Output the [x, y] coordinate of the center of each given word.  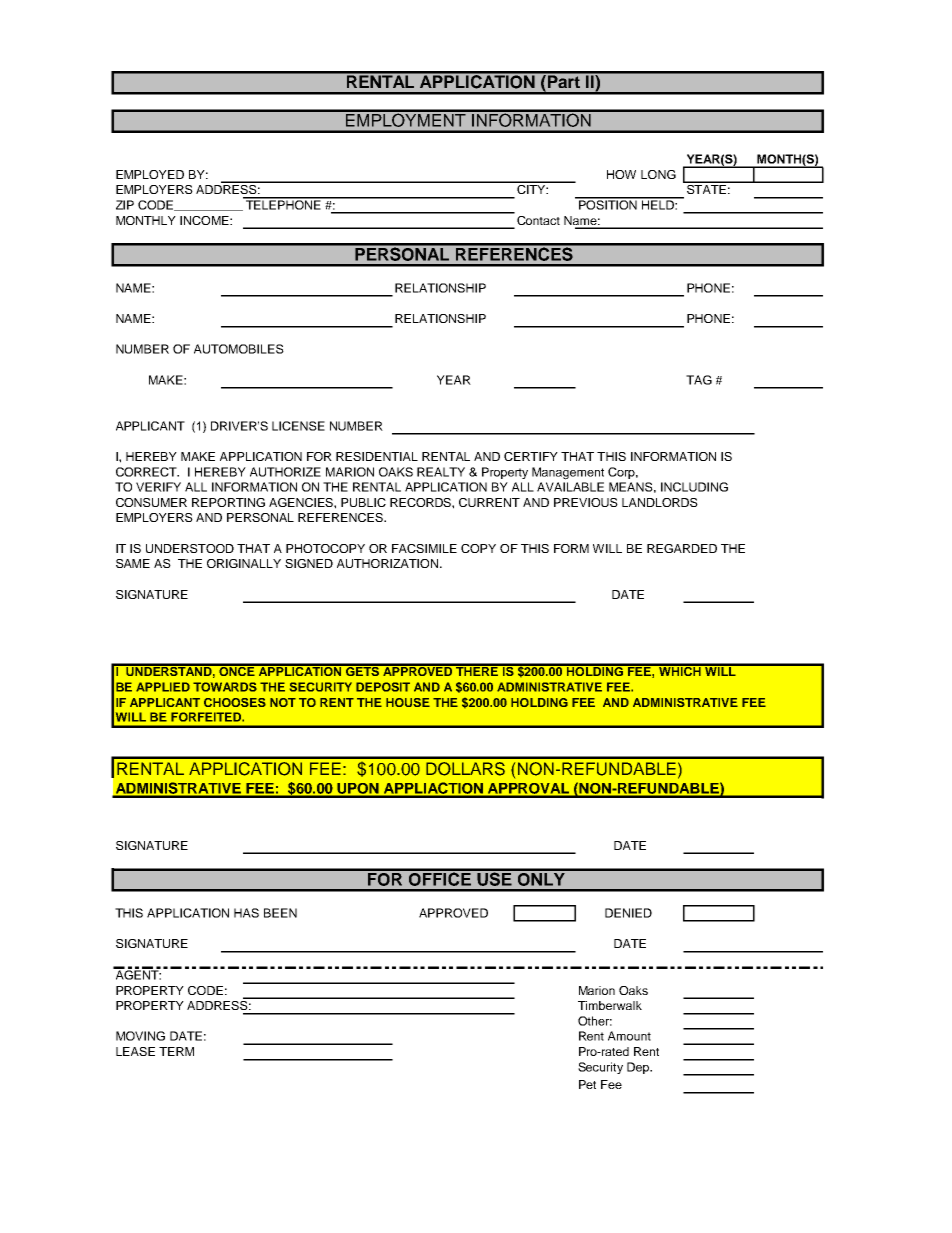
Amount [629, 1036]
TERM [176, 1051]
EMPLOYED [150, 174]
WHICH [680, 670]
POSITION [607, 204]
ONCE [237, 670]
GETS [363, 670]
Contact [538, 220]
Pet [587, 1084]
